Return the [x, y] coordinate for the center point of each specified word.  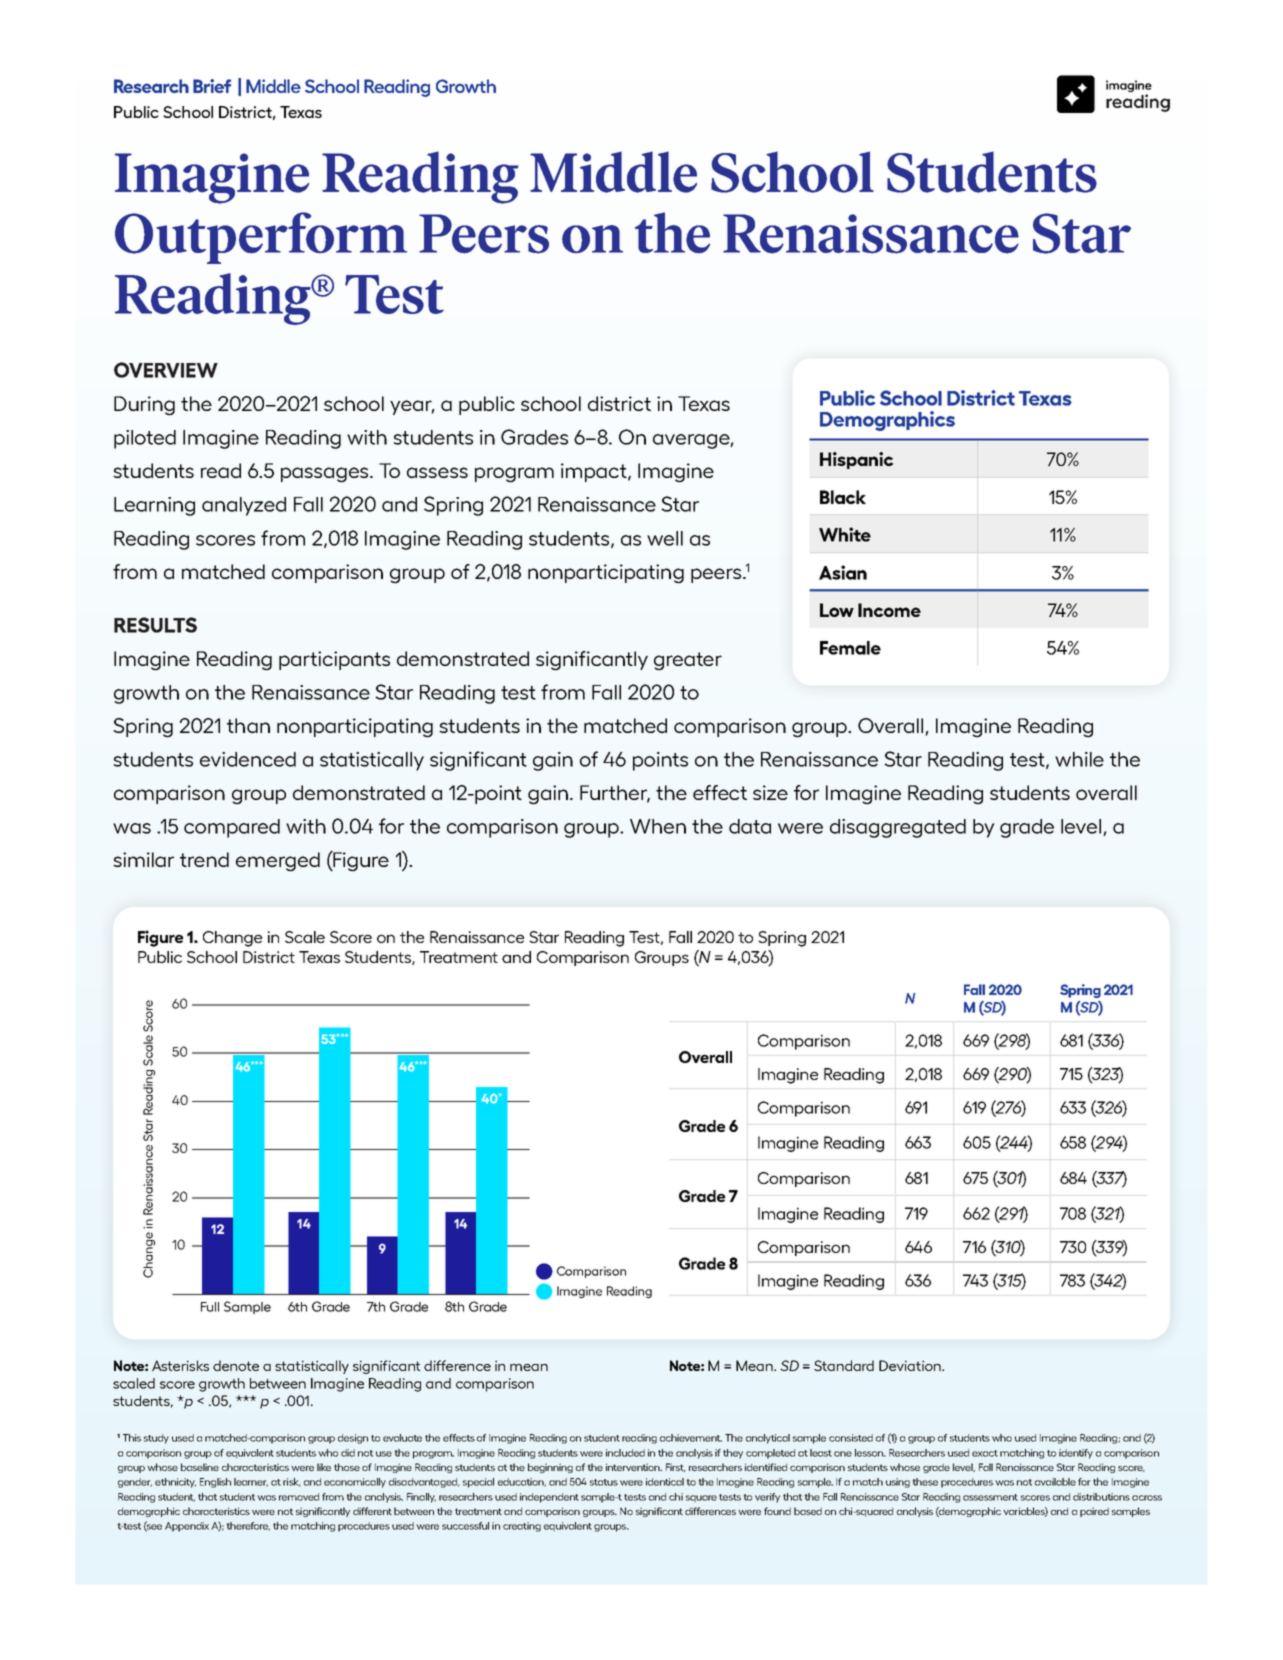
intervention [634, 1467]
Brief [212, 86]
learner [251, 1482]
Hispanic [857, 460]
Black [843, 497]
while [1079, 759]
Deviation [911, 1365]
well [665, 538]
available [1055, 1482]
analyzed [244, 506]
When [658, 826]
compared [232, 828]
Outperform [261, 238]
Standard [844, 1365]
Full [210, 1307]
